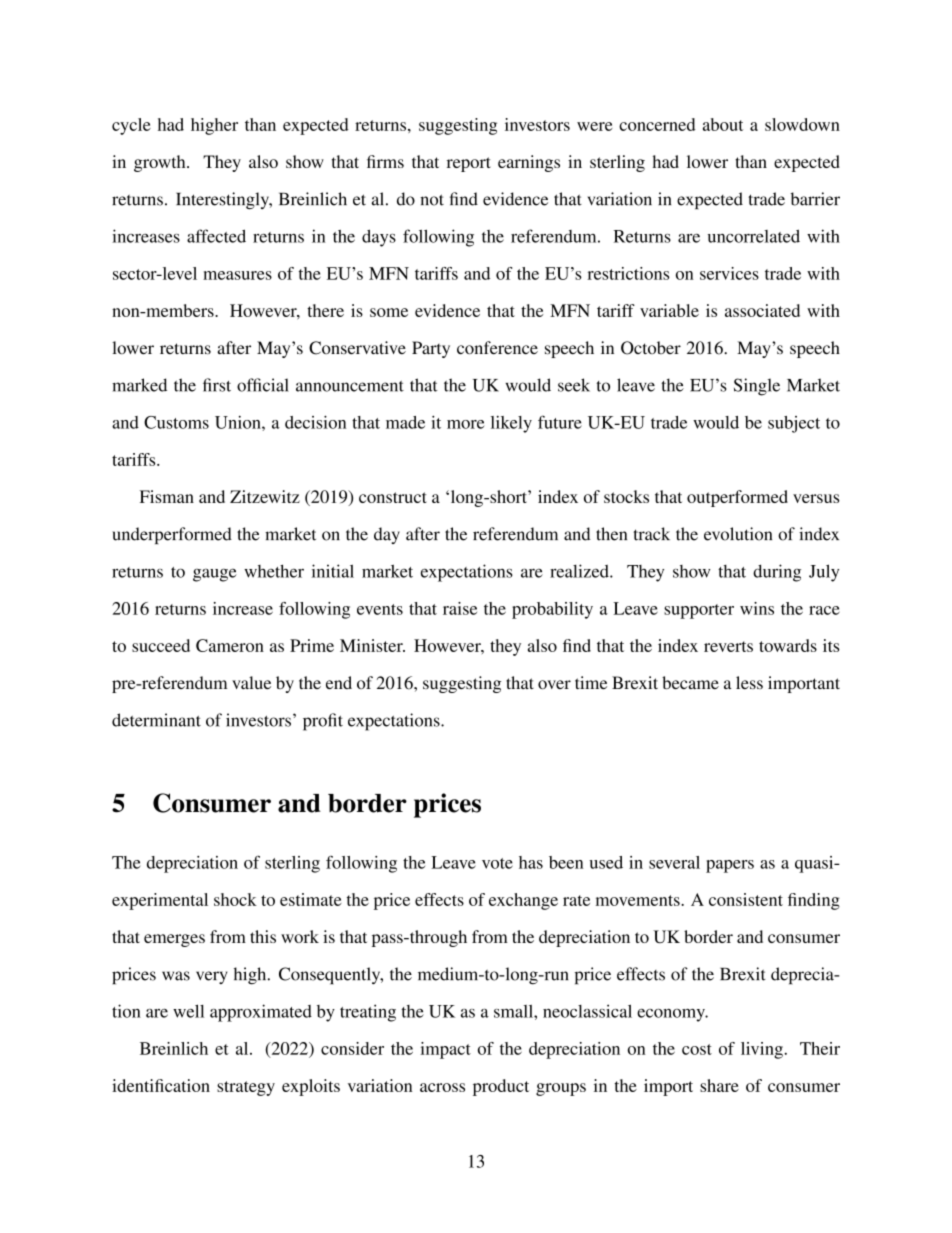 This image has height=1233, width=952. What do you see at coordinates (723, 124) in the image?
I see `about` at bounding box center [723, 124].
